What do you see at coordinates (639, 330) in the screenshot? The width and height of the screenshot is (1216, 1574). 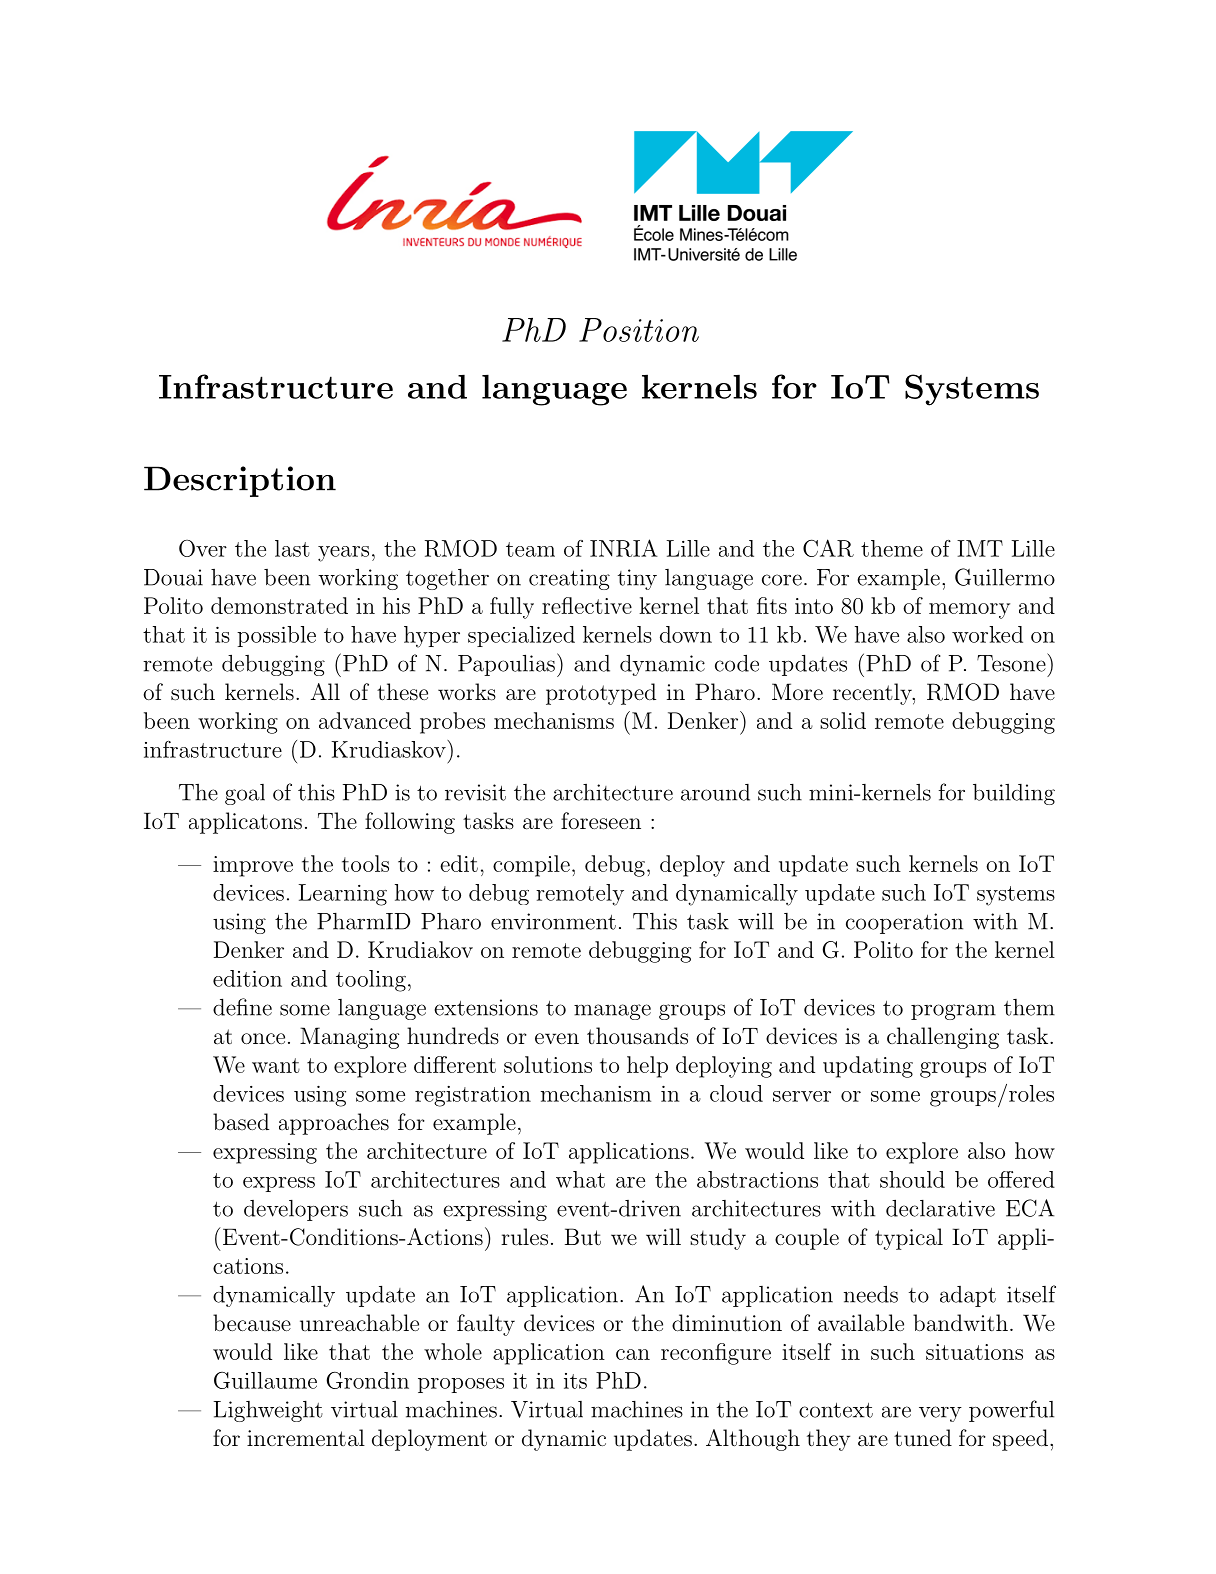 I see `Position` at bounding box center [639, 330].
